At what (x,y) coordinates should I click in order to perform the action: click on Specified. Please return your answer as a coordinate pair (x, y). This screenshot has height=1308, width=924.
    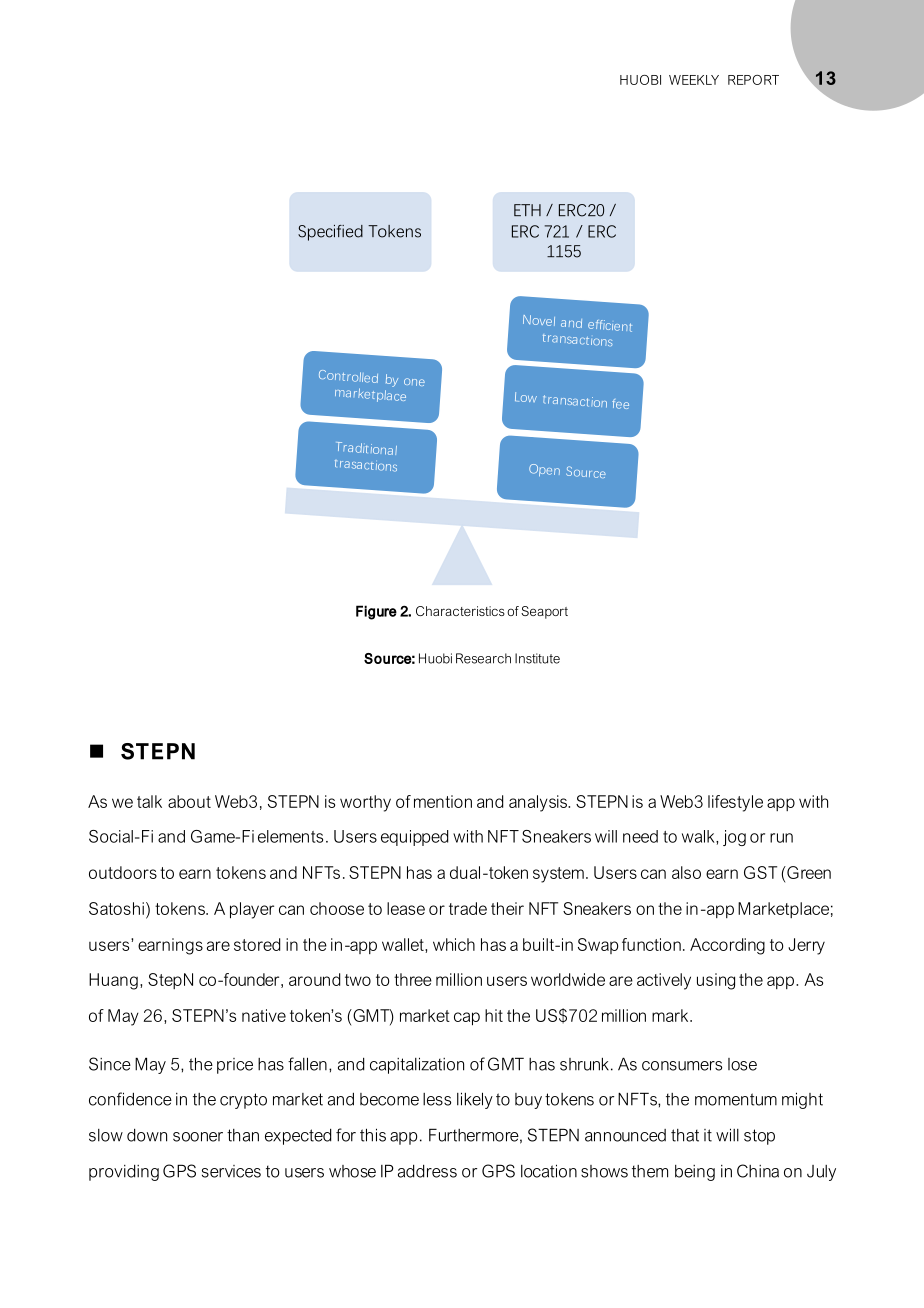
    Looking at the image, I should click on (330, 233).
